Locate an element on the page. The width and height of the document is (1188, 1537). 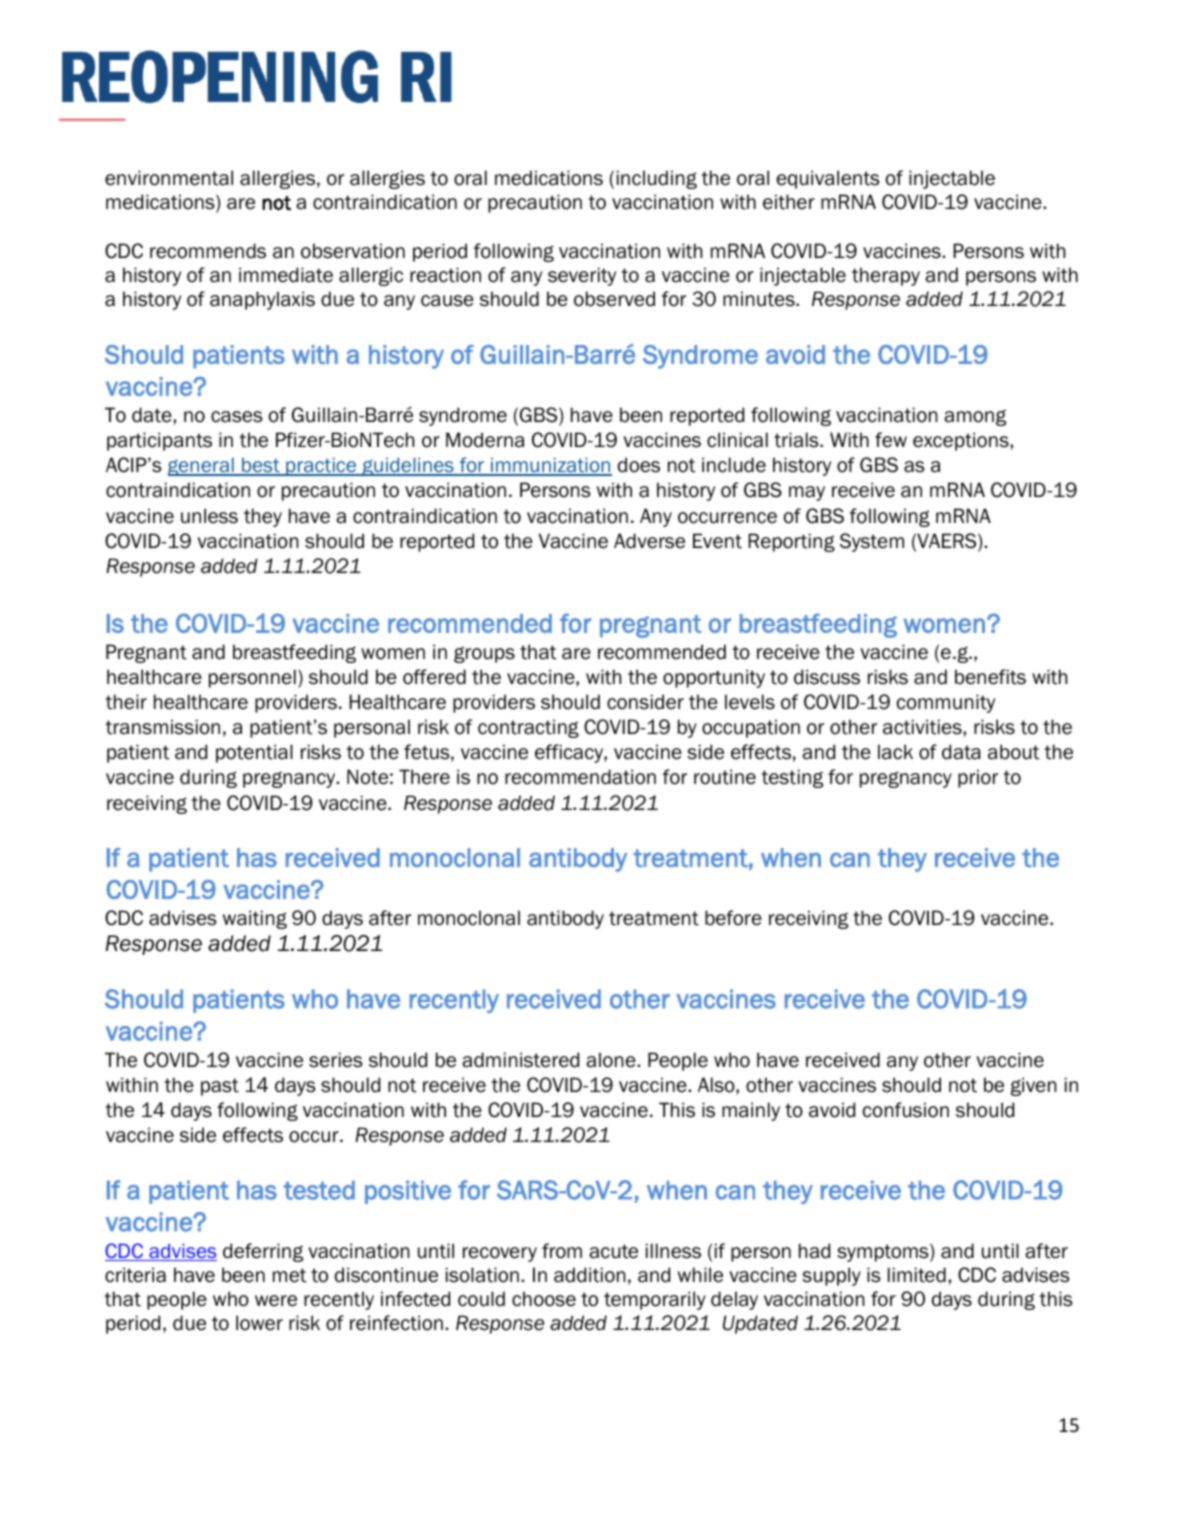
past is located at coordinates (220, 1087).
